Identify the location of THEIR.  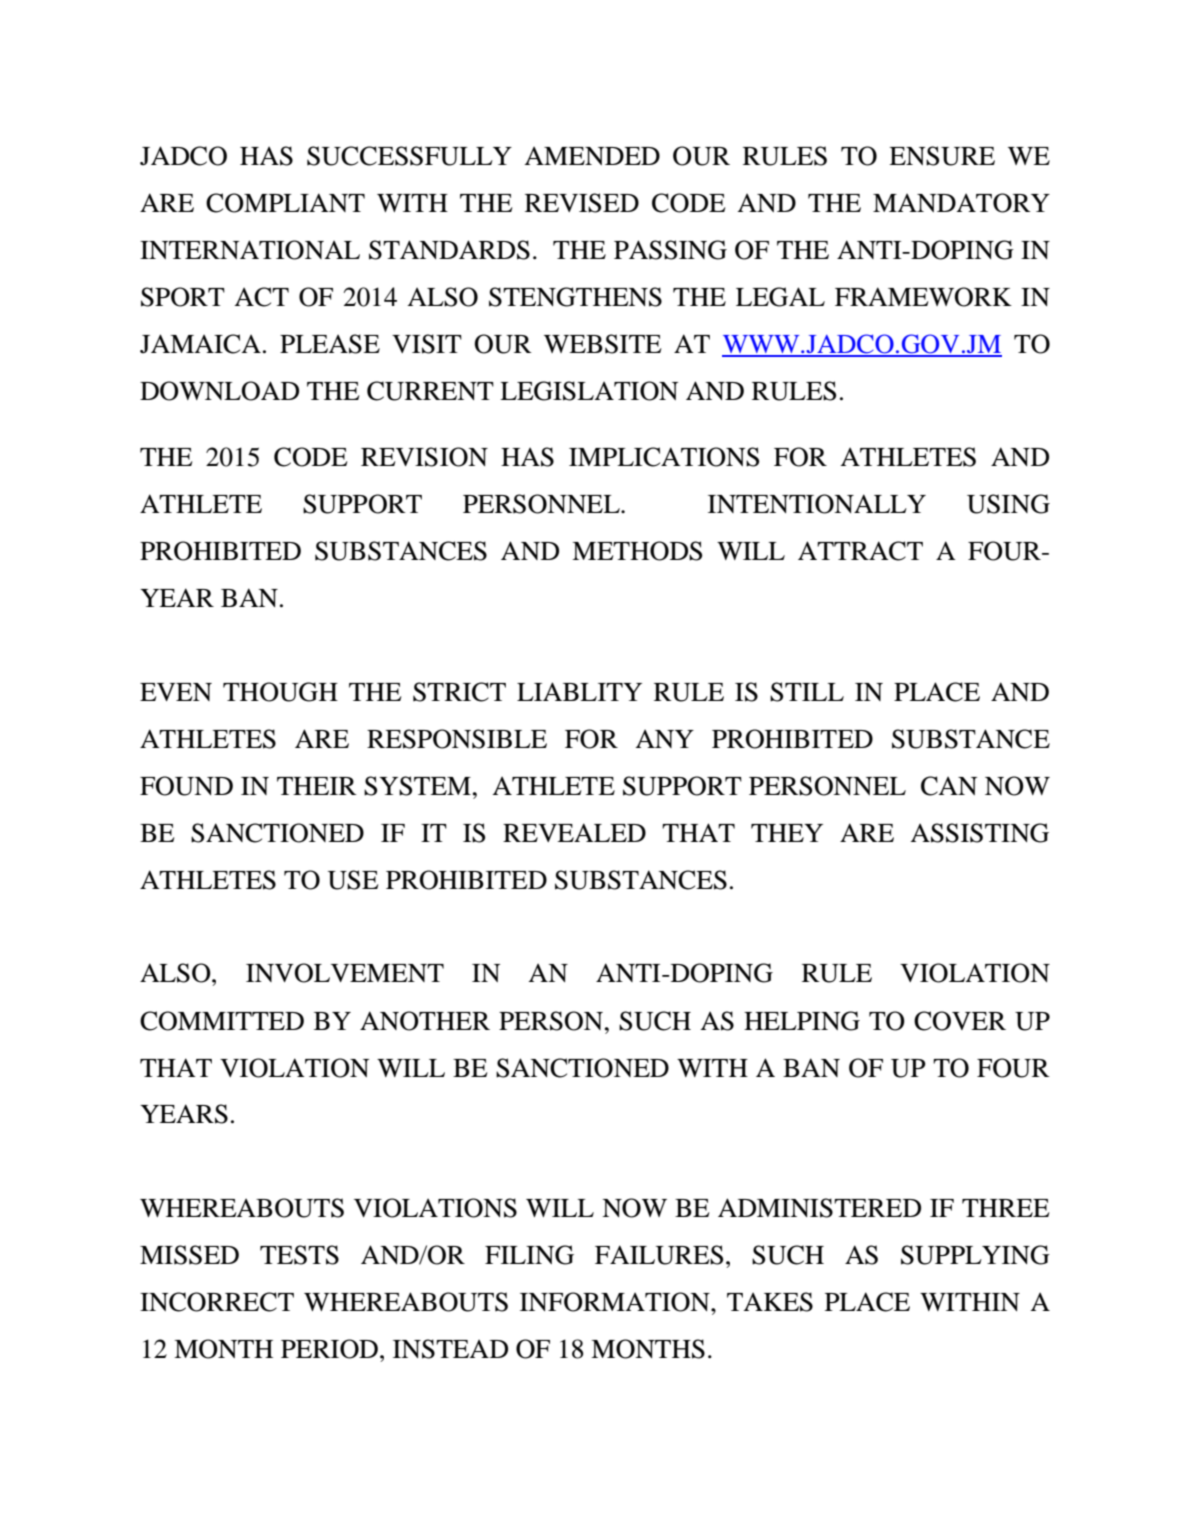
(317, 786).
